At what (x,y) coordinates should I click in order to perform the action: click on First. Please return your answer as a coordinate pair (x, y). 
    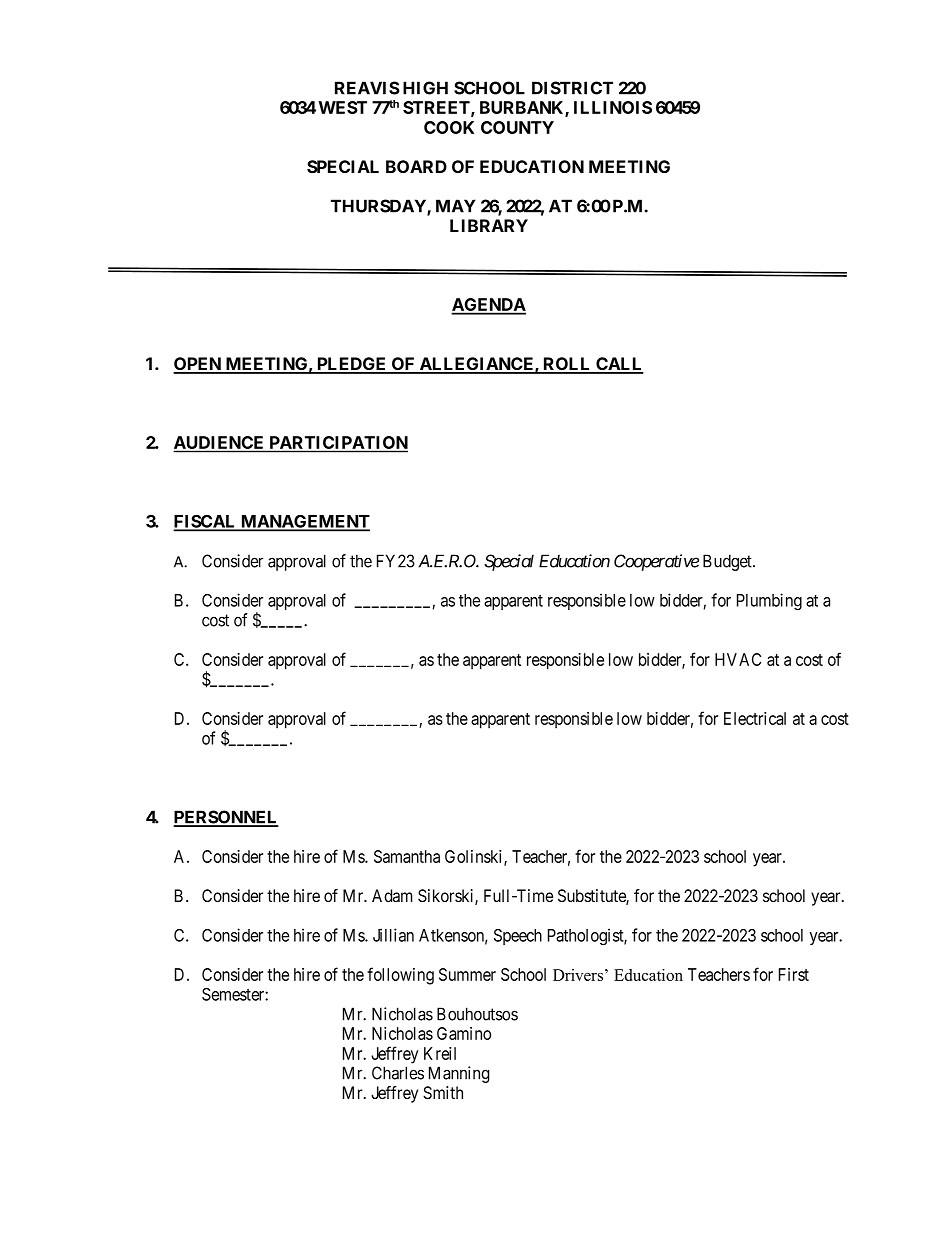
    Looking at the image, I should click on (794, 974).
